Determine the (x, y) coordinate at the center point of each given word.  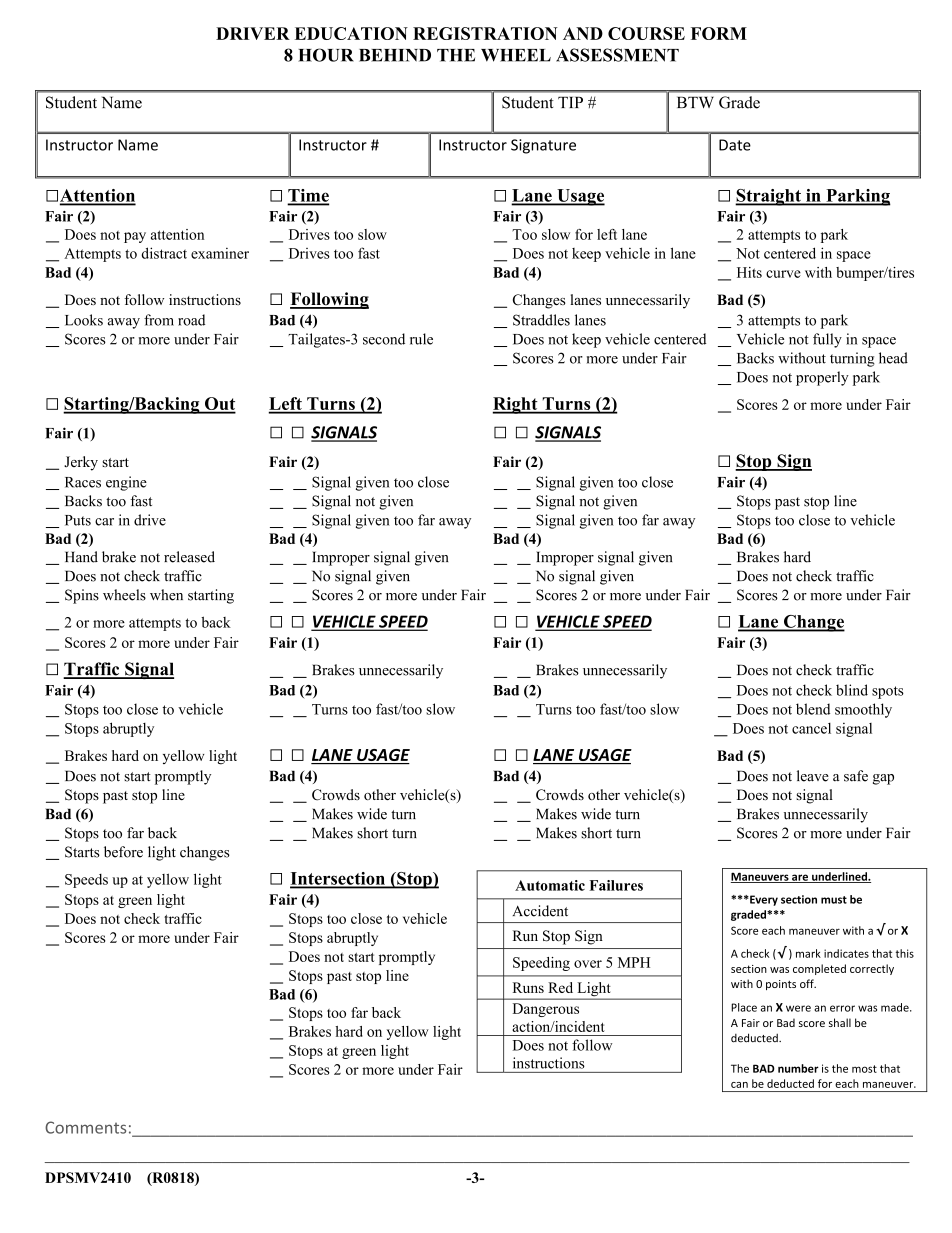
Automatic (550, 885)
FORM (719, 33)
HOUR (326, 55)
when (166, 595)
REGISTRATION (485, 33)
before (123, 852)
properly (822, 378)
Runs (528, 987)
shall (840, 1022)
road (191, 320)
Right (516, 405)
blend (813, 709)
